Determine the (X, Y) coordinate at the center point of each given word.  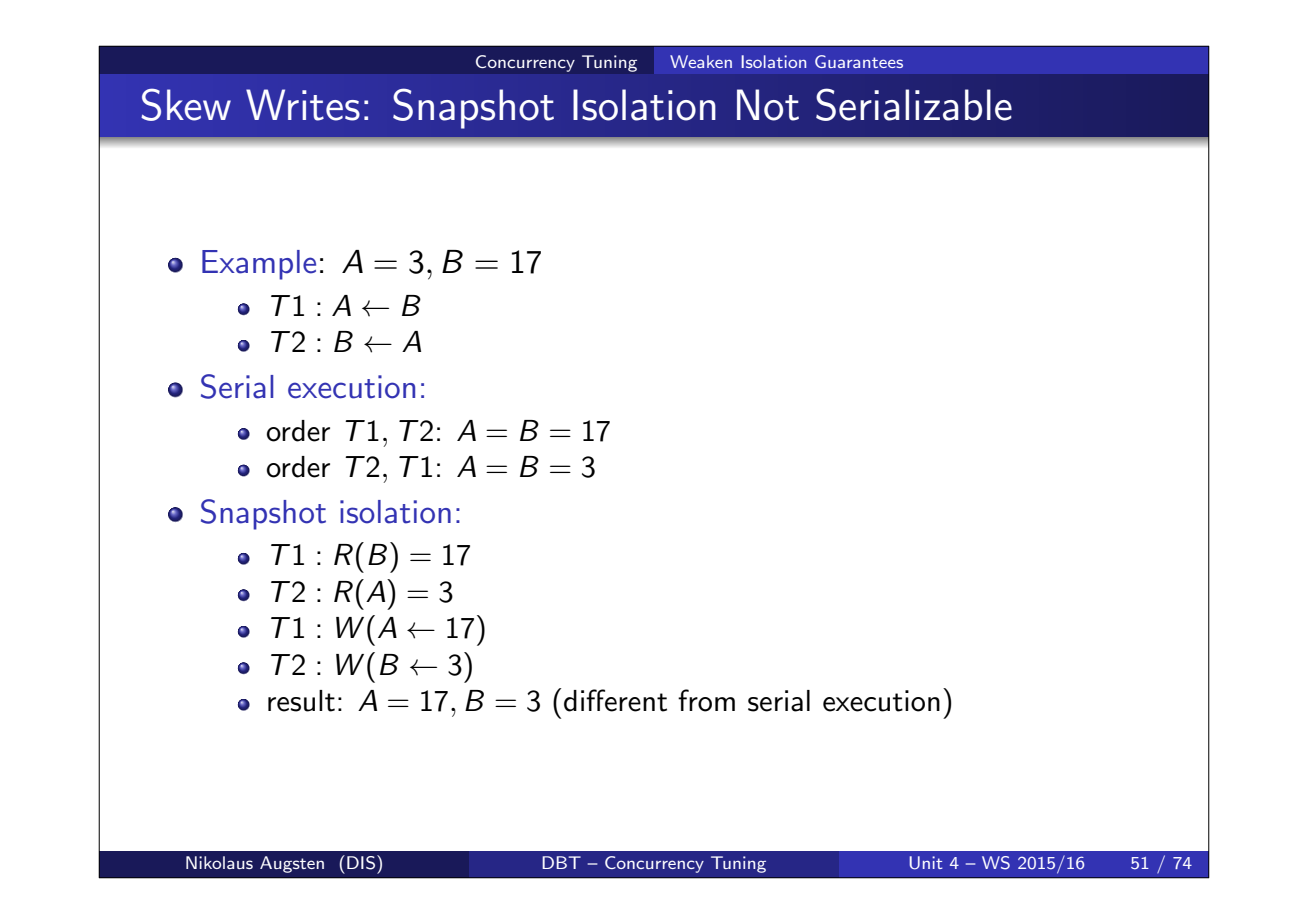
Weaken (701, 61)
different (615, 700)
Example (259, 265)
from (706, 700)
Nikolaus (219, 862)
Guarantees (859, 61)
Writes (303, 105)
